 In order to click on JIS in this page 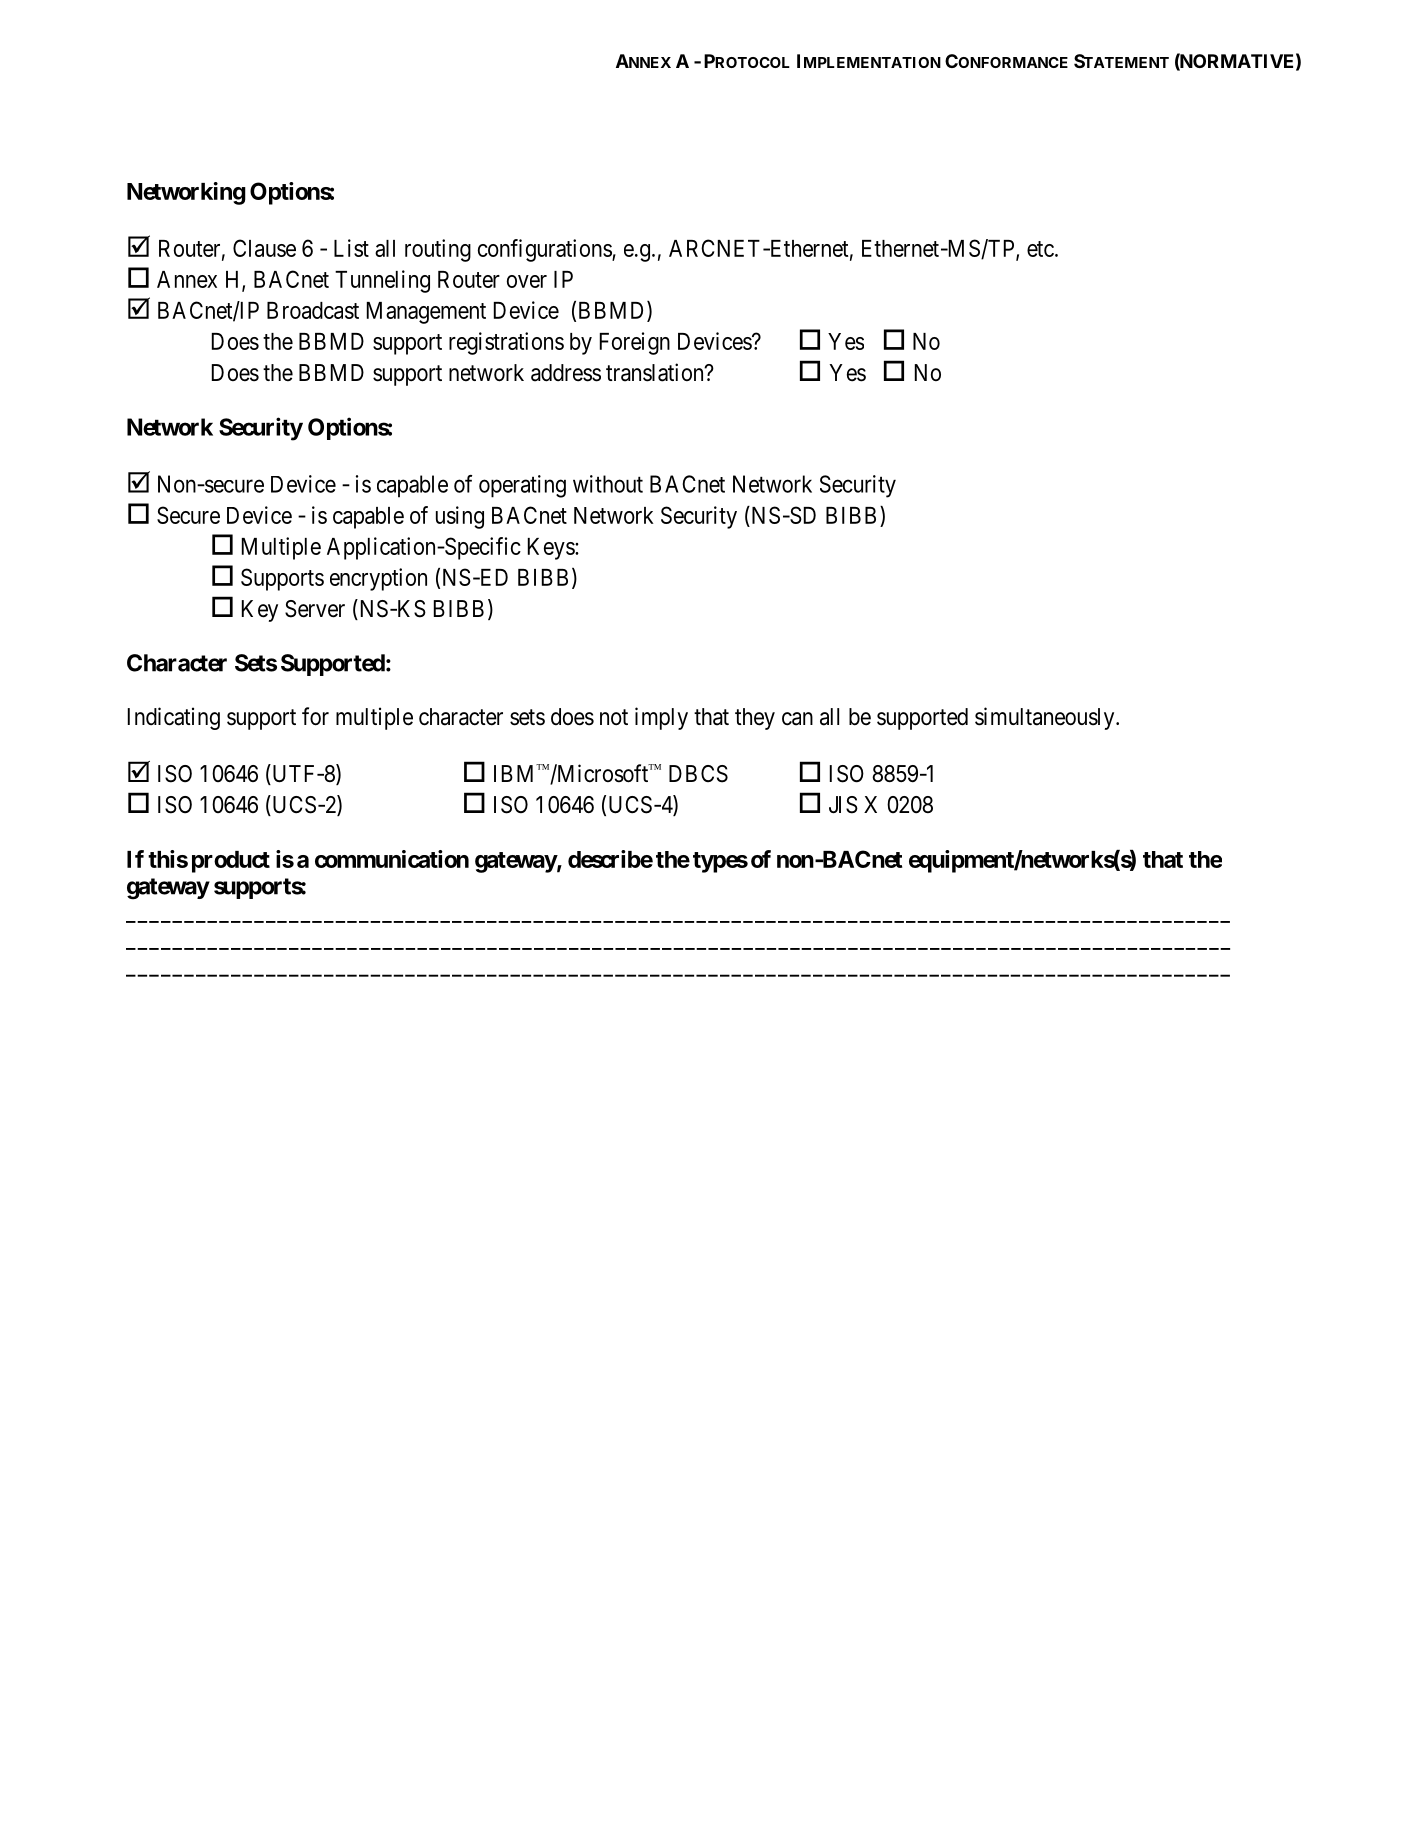, I will do `click(843, 805)`.
